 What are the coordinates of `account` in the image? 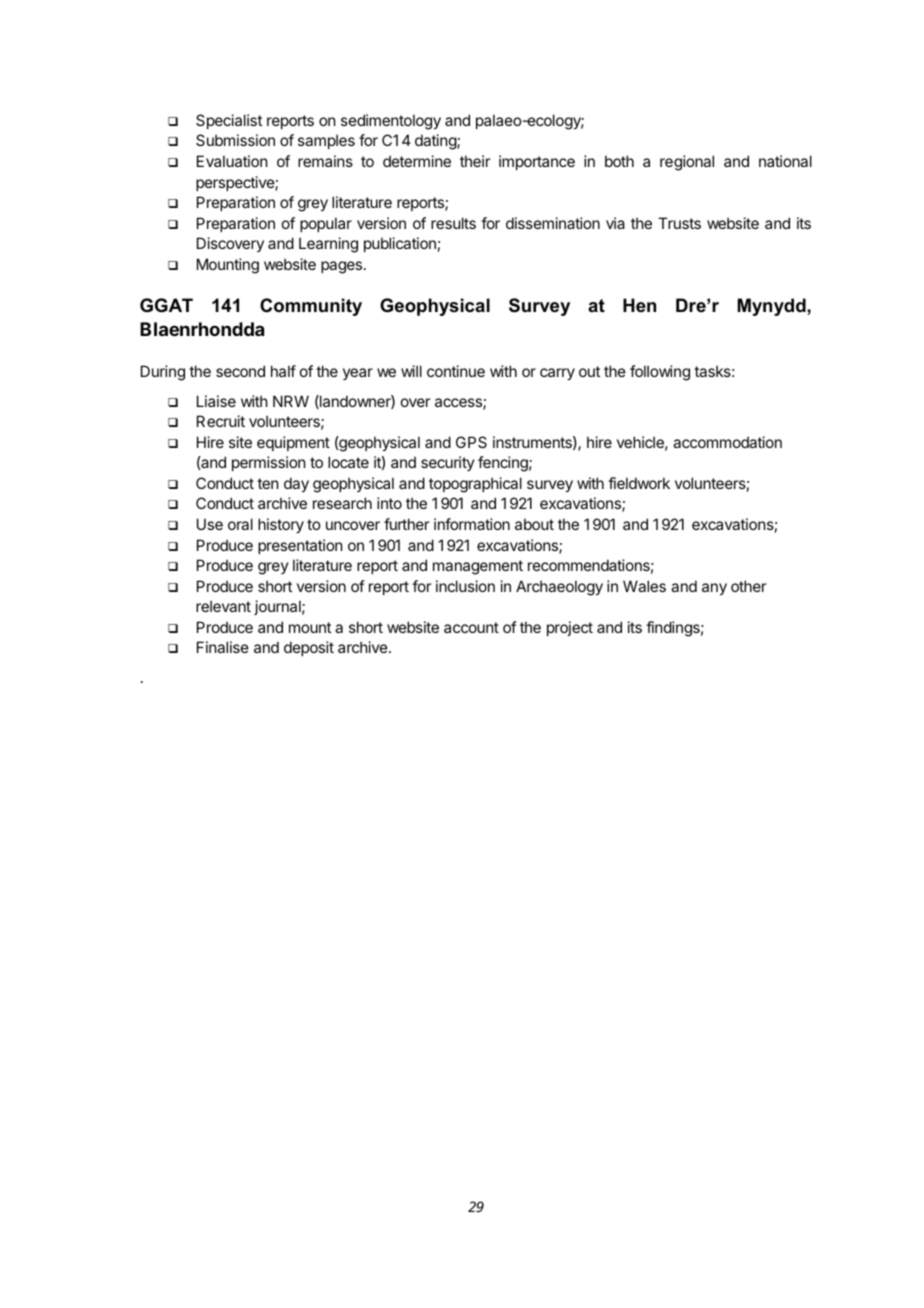 It's located at (471, 627).
